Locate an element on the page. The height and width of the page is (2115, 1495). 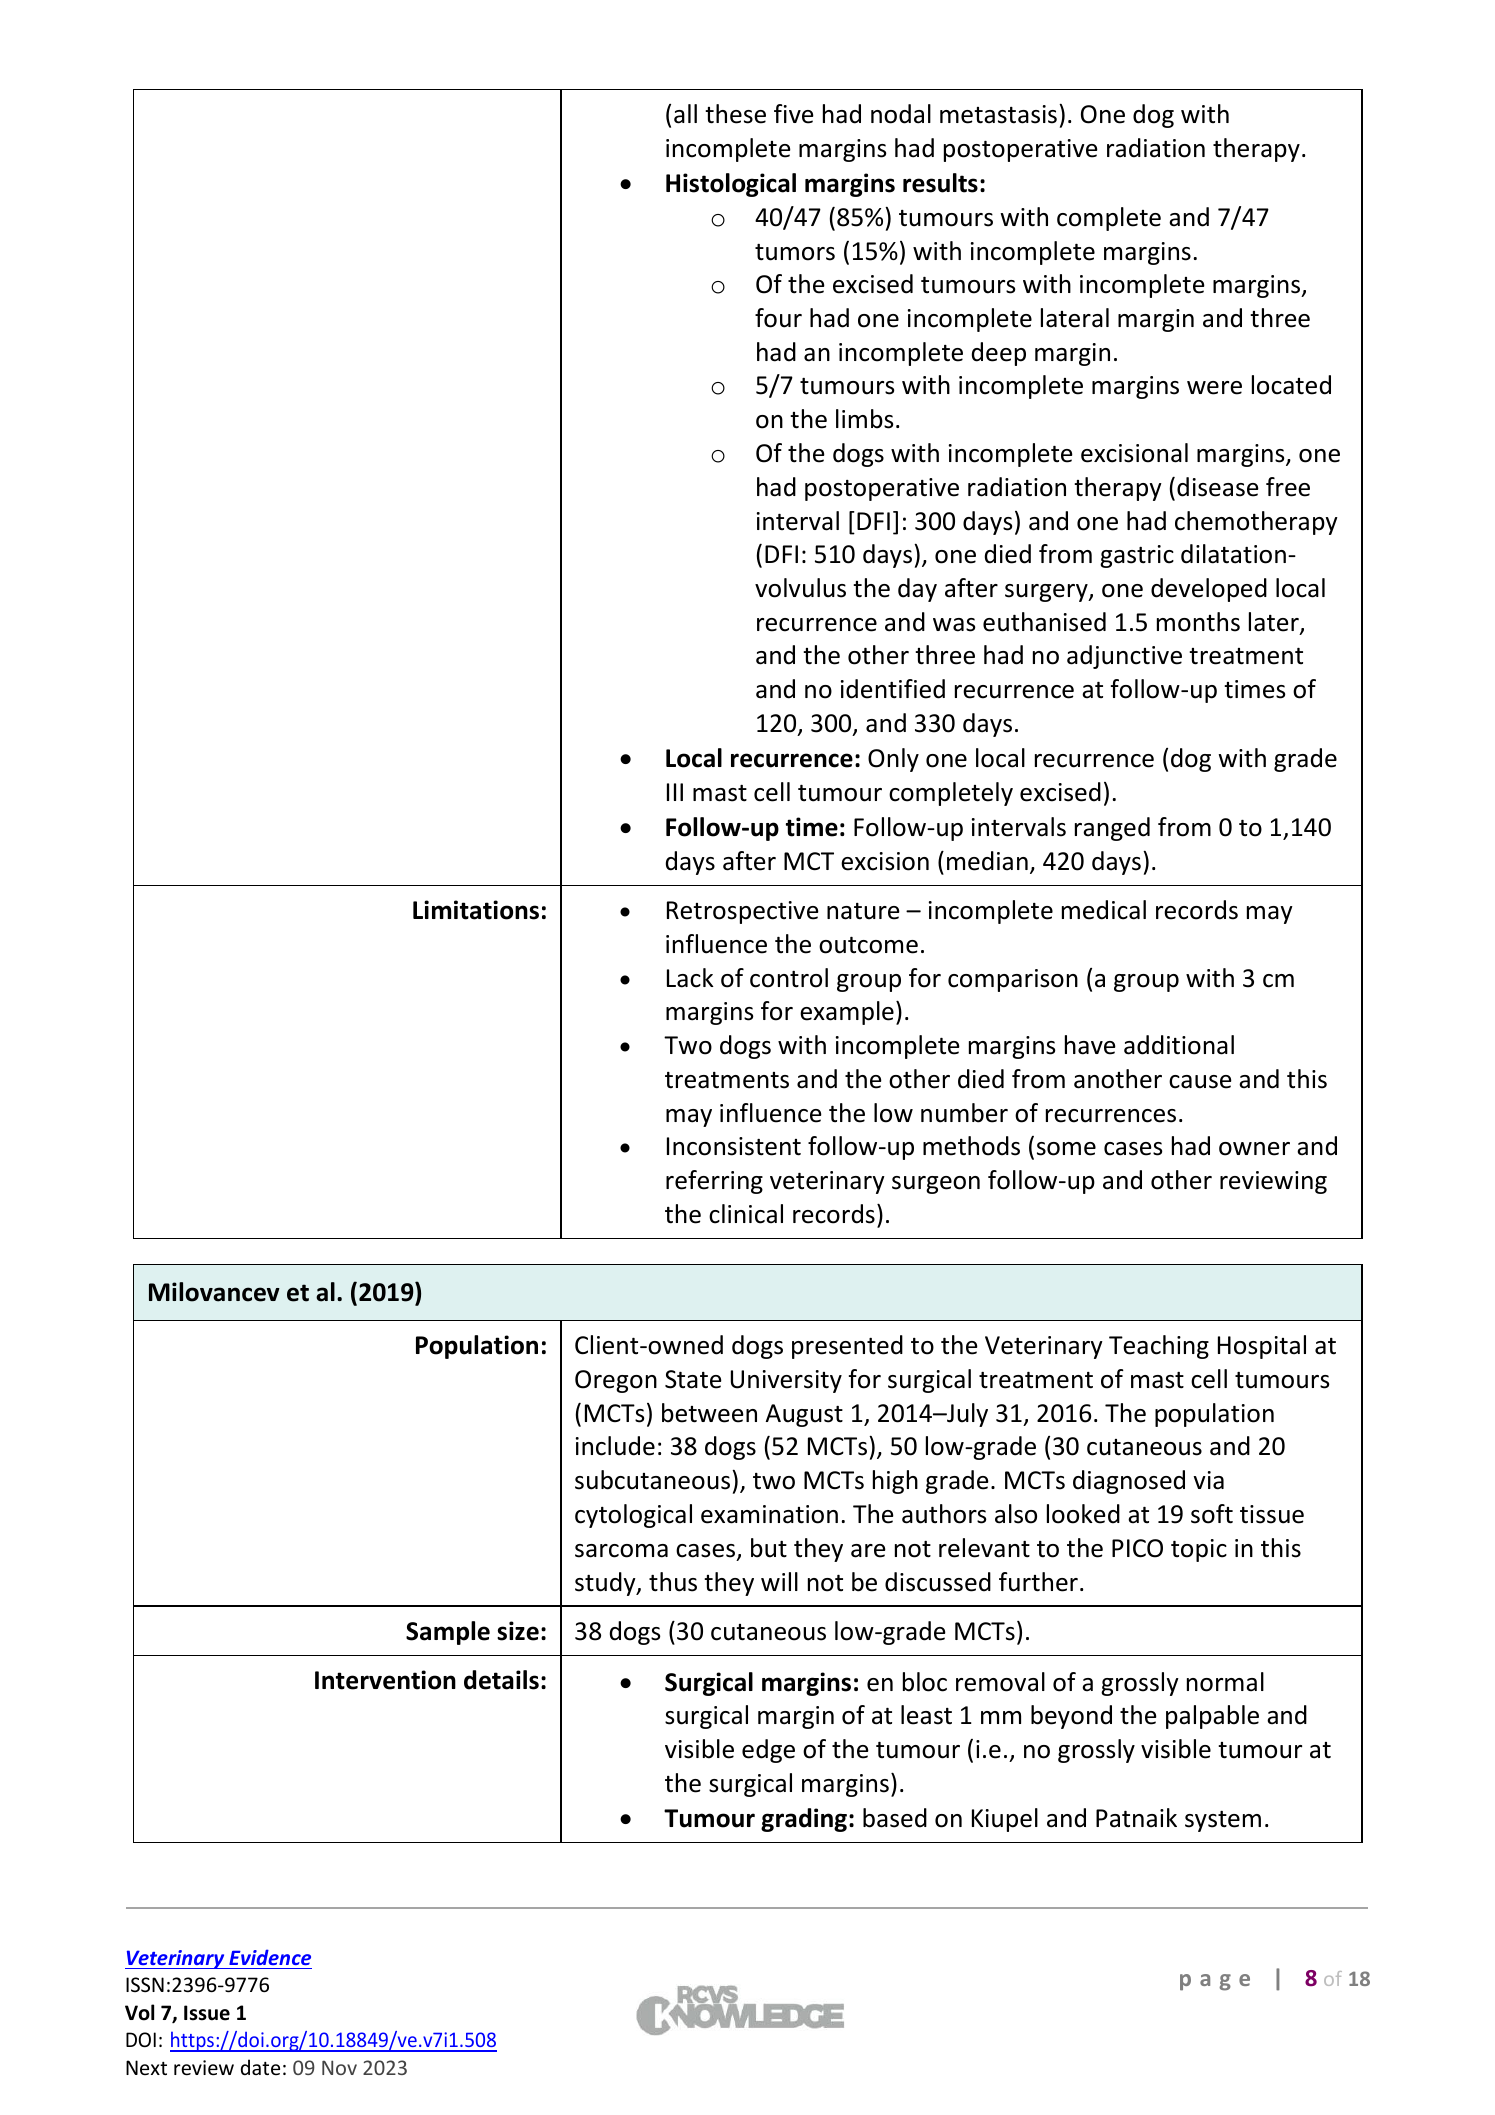
Evidence is located at coordinates (270, 1957).
